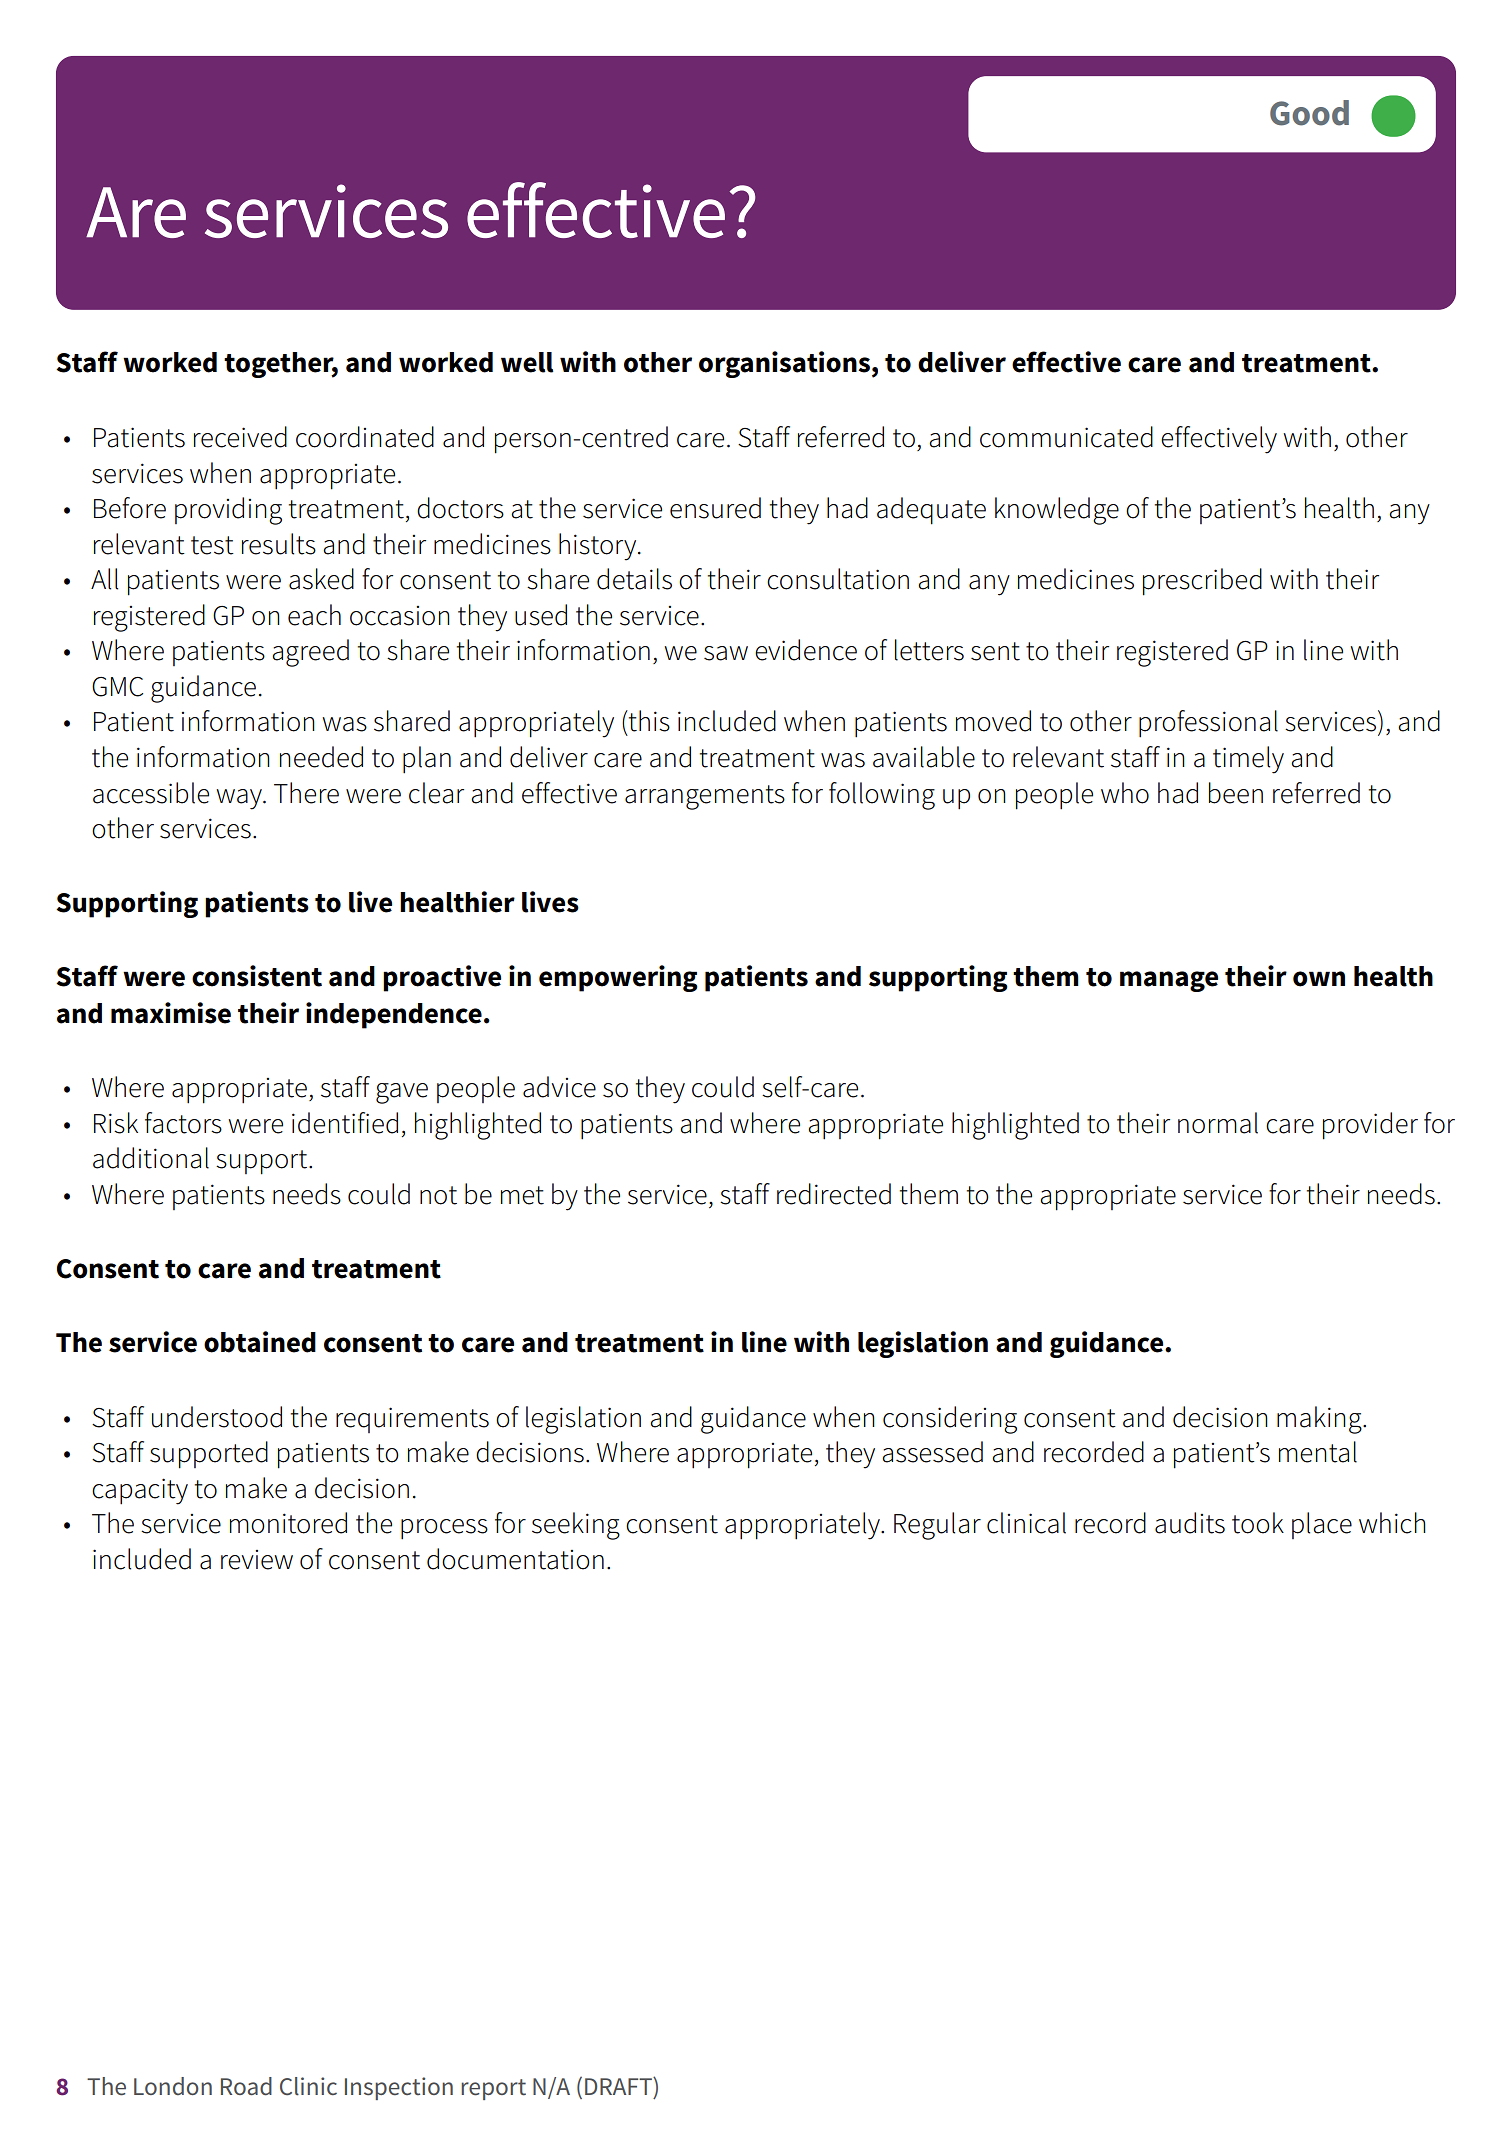  What do you see at coordinates (715, 508) in the screenshot?
I see `ensured` at bounding box center [715, 508].
